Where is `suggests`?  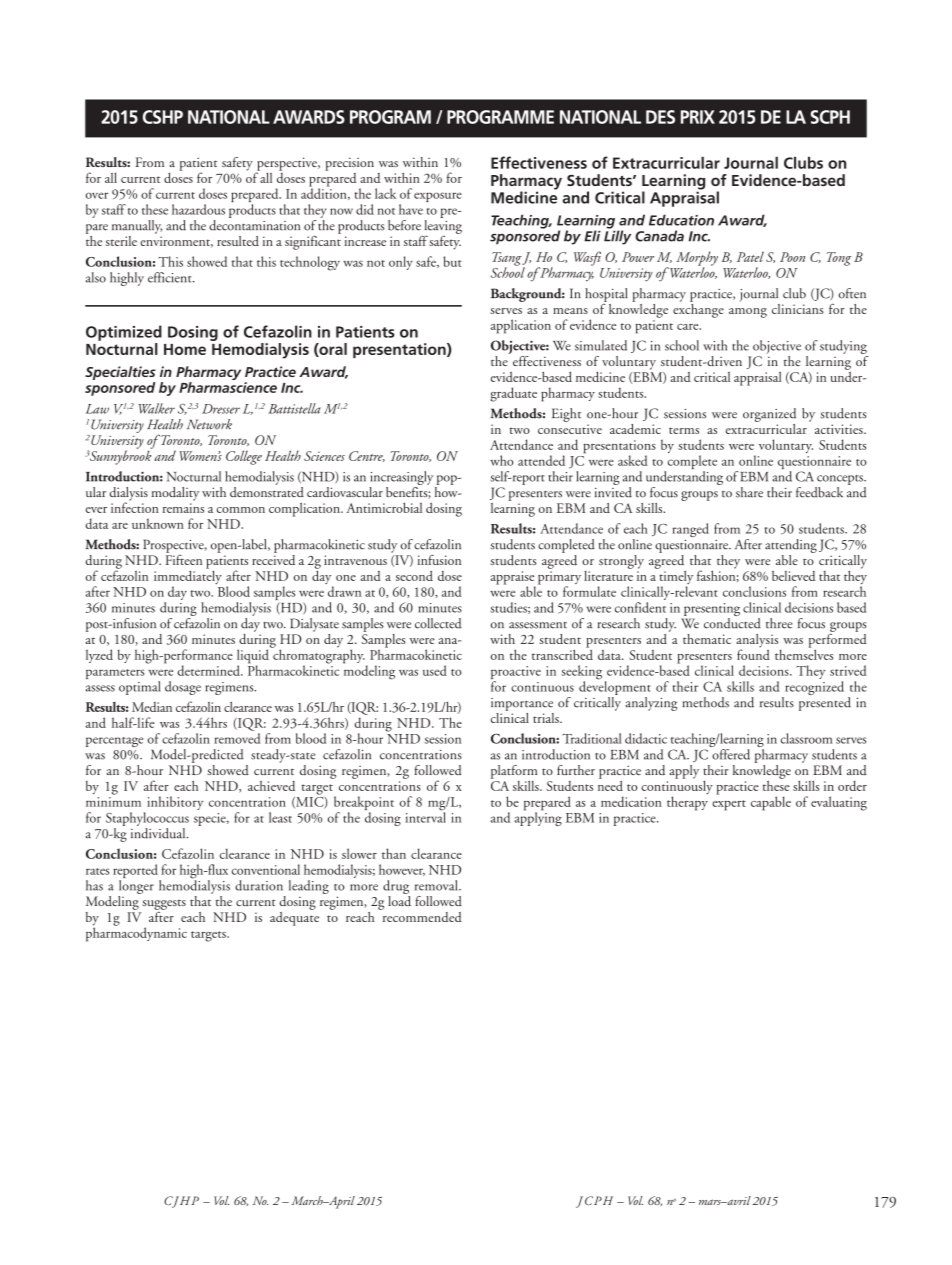 suggests is located at coordinates (164, 906).
